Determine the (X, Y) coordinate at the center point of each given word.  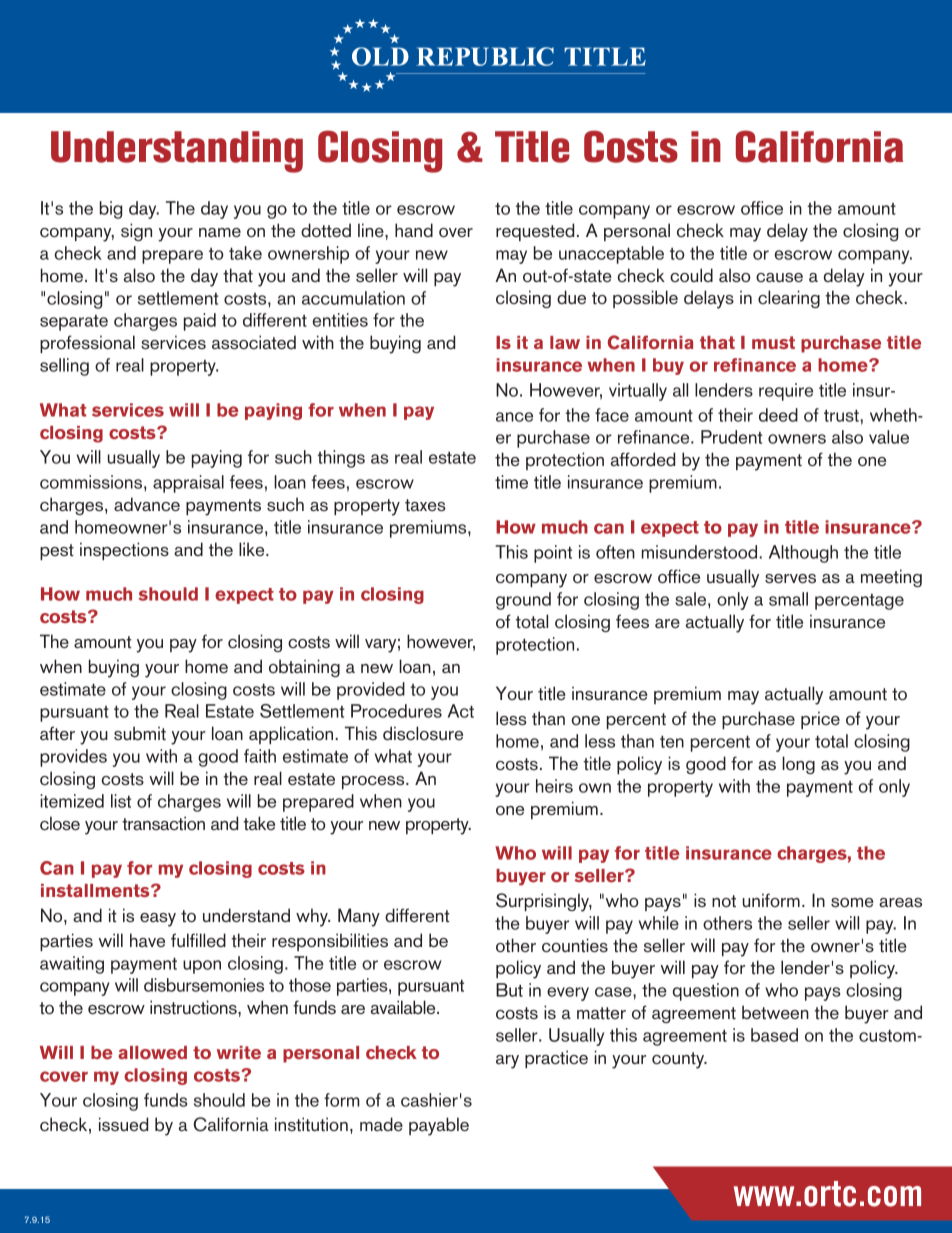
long (798, 765)
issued (123, 1124)
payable (439, 1126)
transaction (163, 823)
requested (535, 232)
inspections (124, 551)
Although (803, 554)
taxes (425, 505)
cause (779, 277)
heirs (554, 786)
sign (136, 232)
